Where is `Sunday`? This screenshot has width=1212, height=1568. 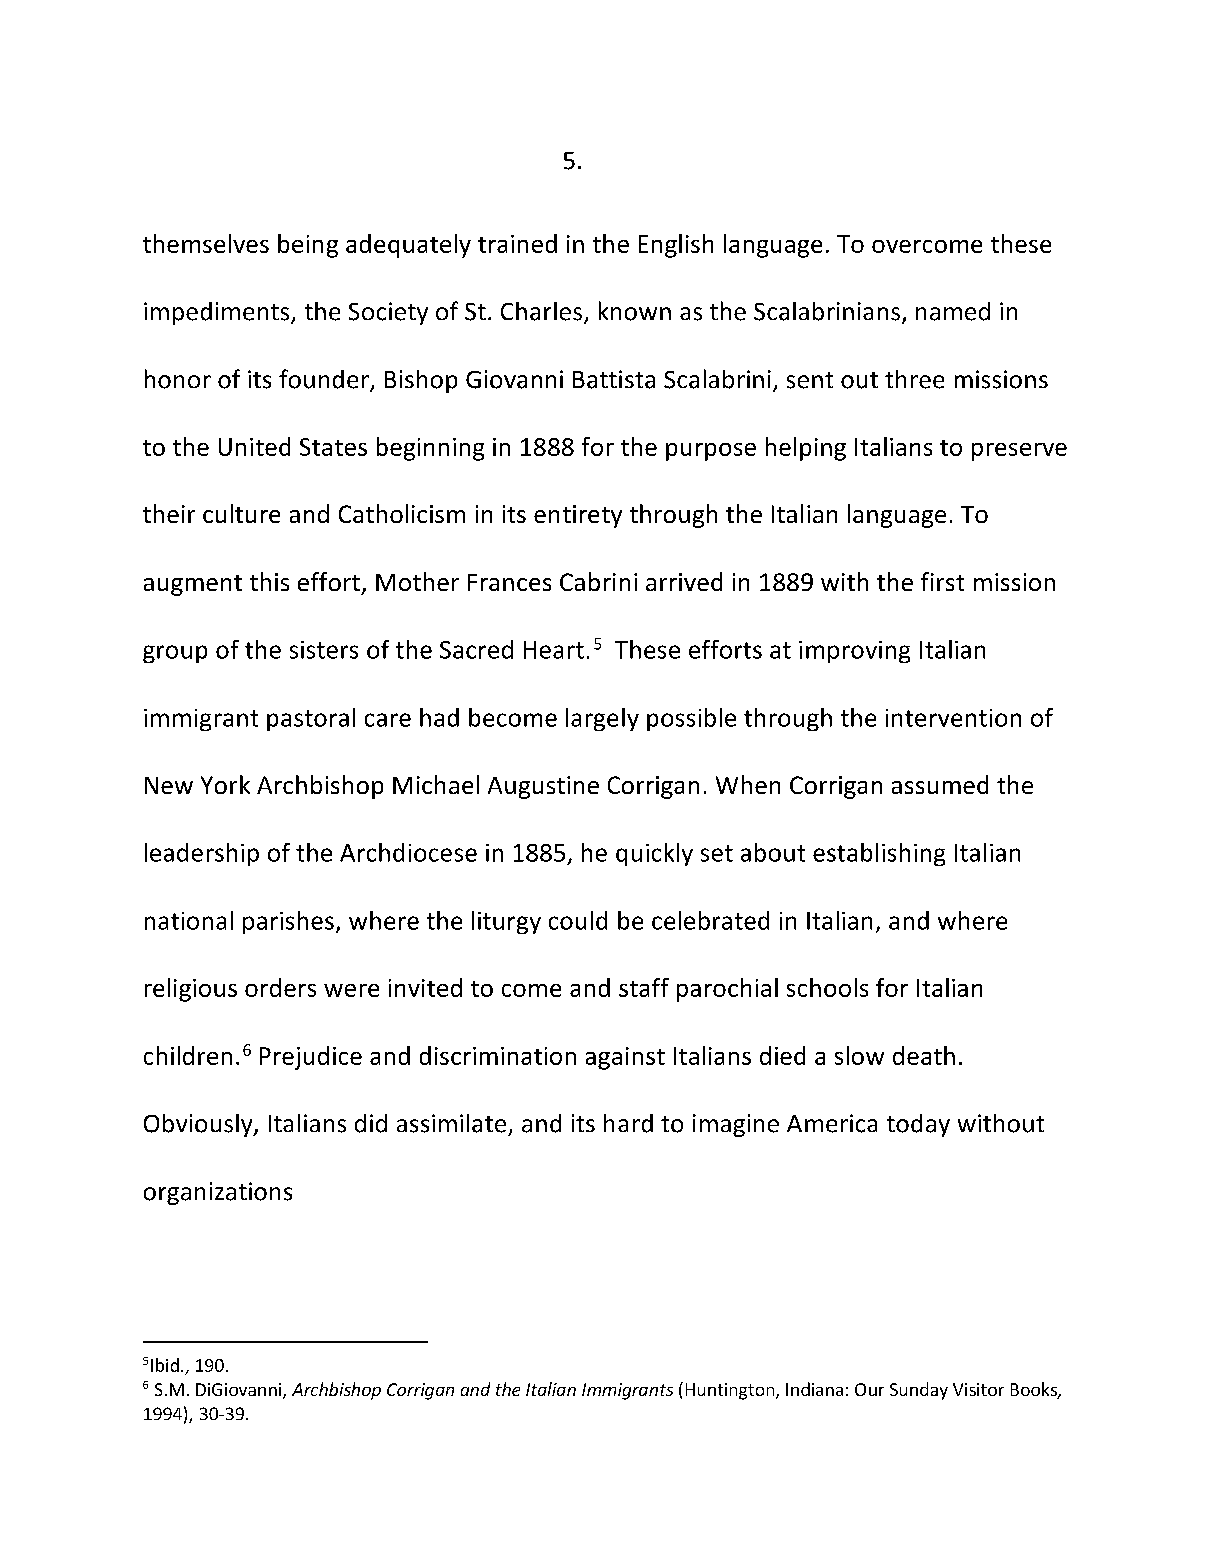
Sunday is located at coordinates (919, 1391).
